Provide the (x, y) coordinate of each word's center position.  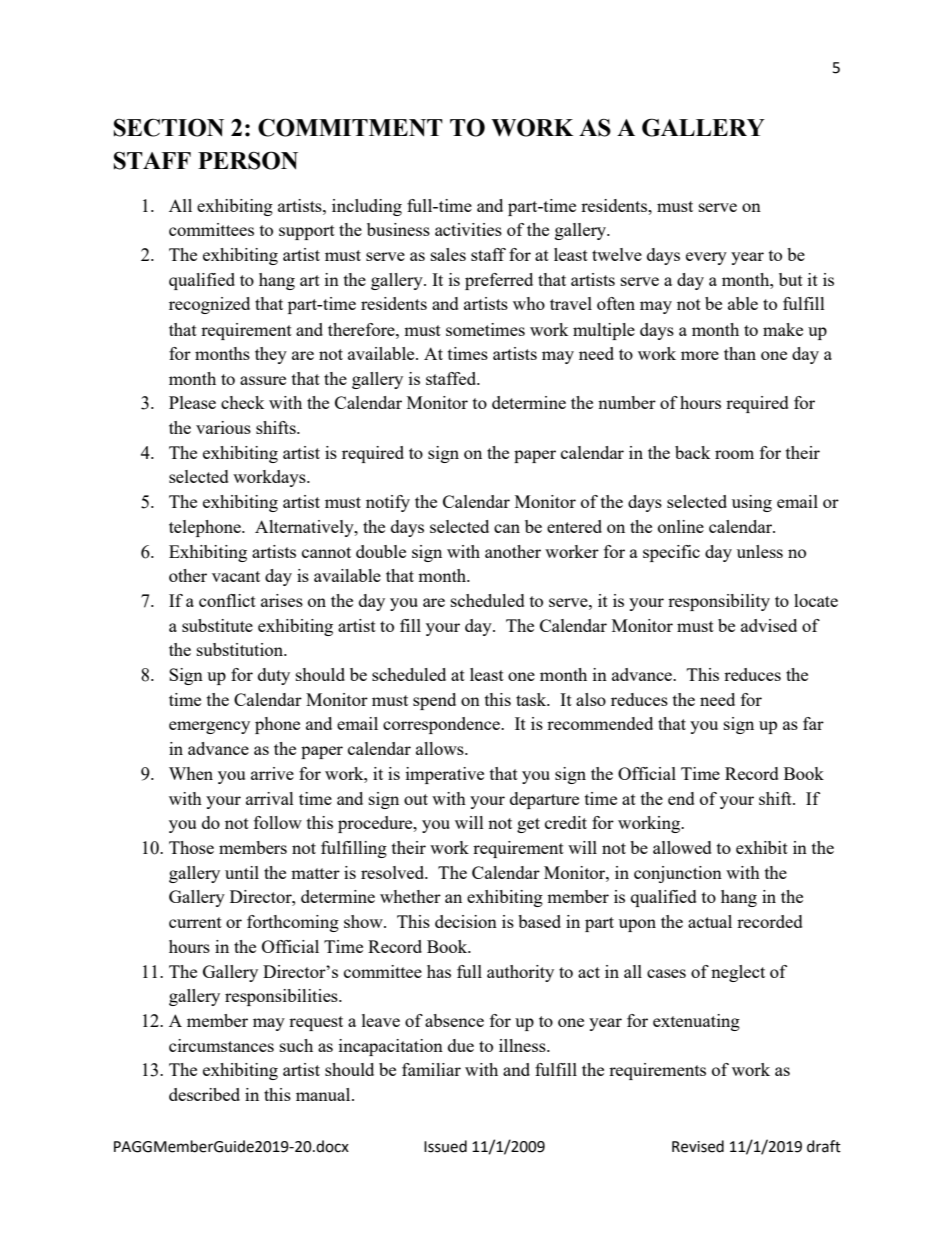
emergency (209, 727)
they (271, 355)
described (204, 1094)
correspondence (442, 725)
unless (760, 551)
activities (468, 229)
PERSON (248, 160)
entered (574, 526)
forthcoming (293, 923)
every (706, 258)
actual (710, 921)
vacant (236, 576)
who (529, 303)
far (813, 723)
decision (466, 921)
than (740, 353)
